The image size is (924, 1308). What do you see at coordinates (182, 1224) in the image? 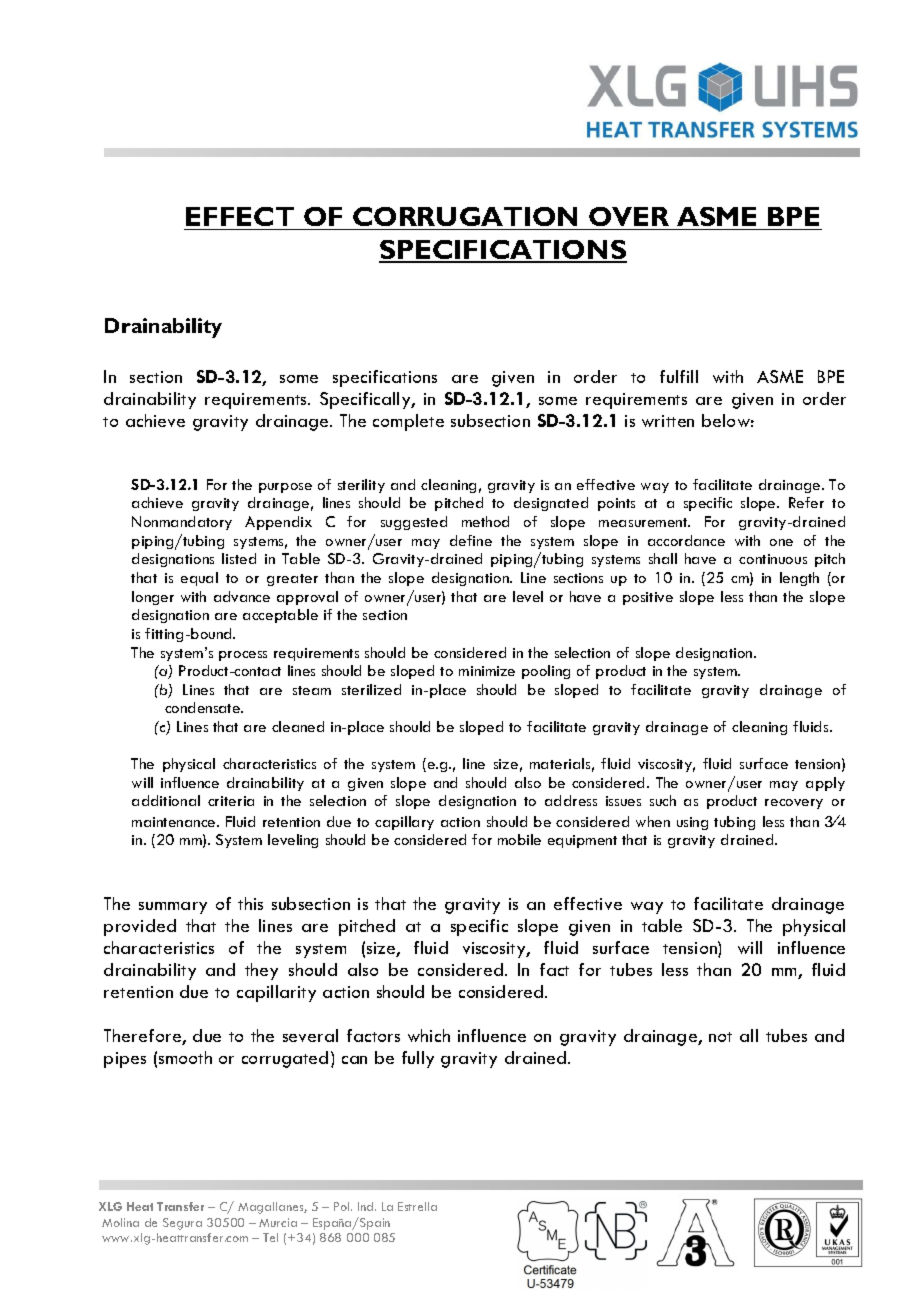
I see `Segura` at bounding box center [182, 1224].
